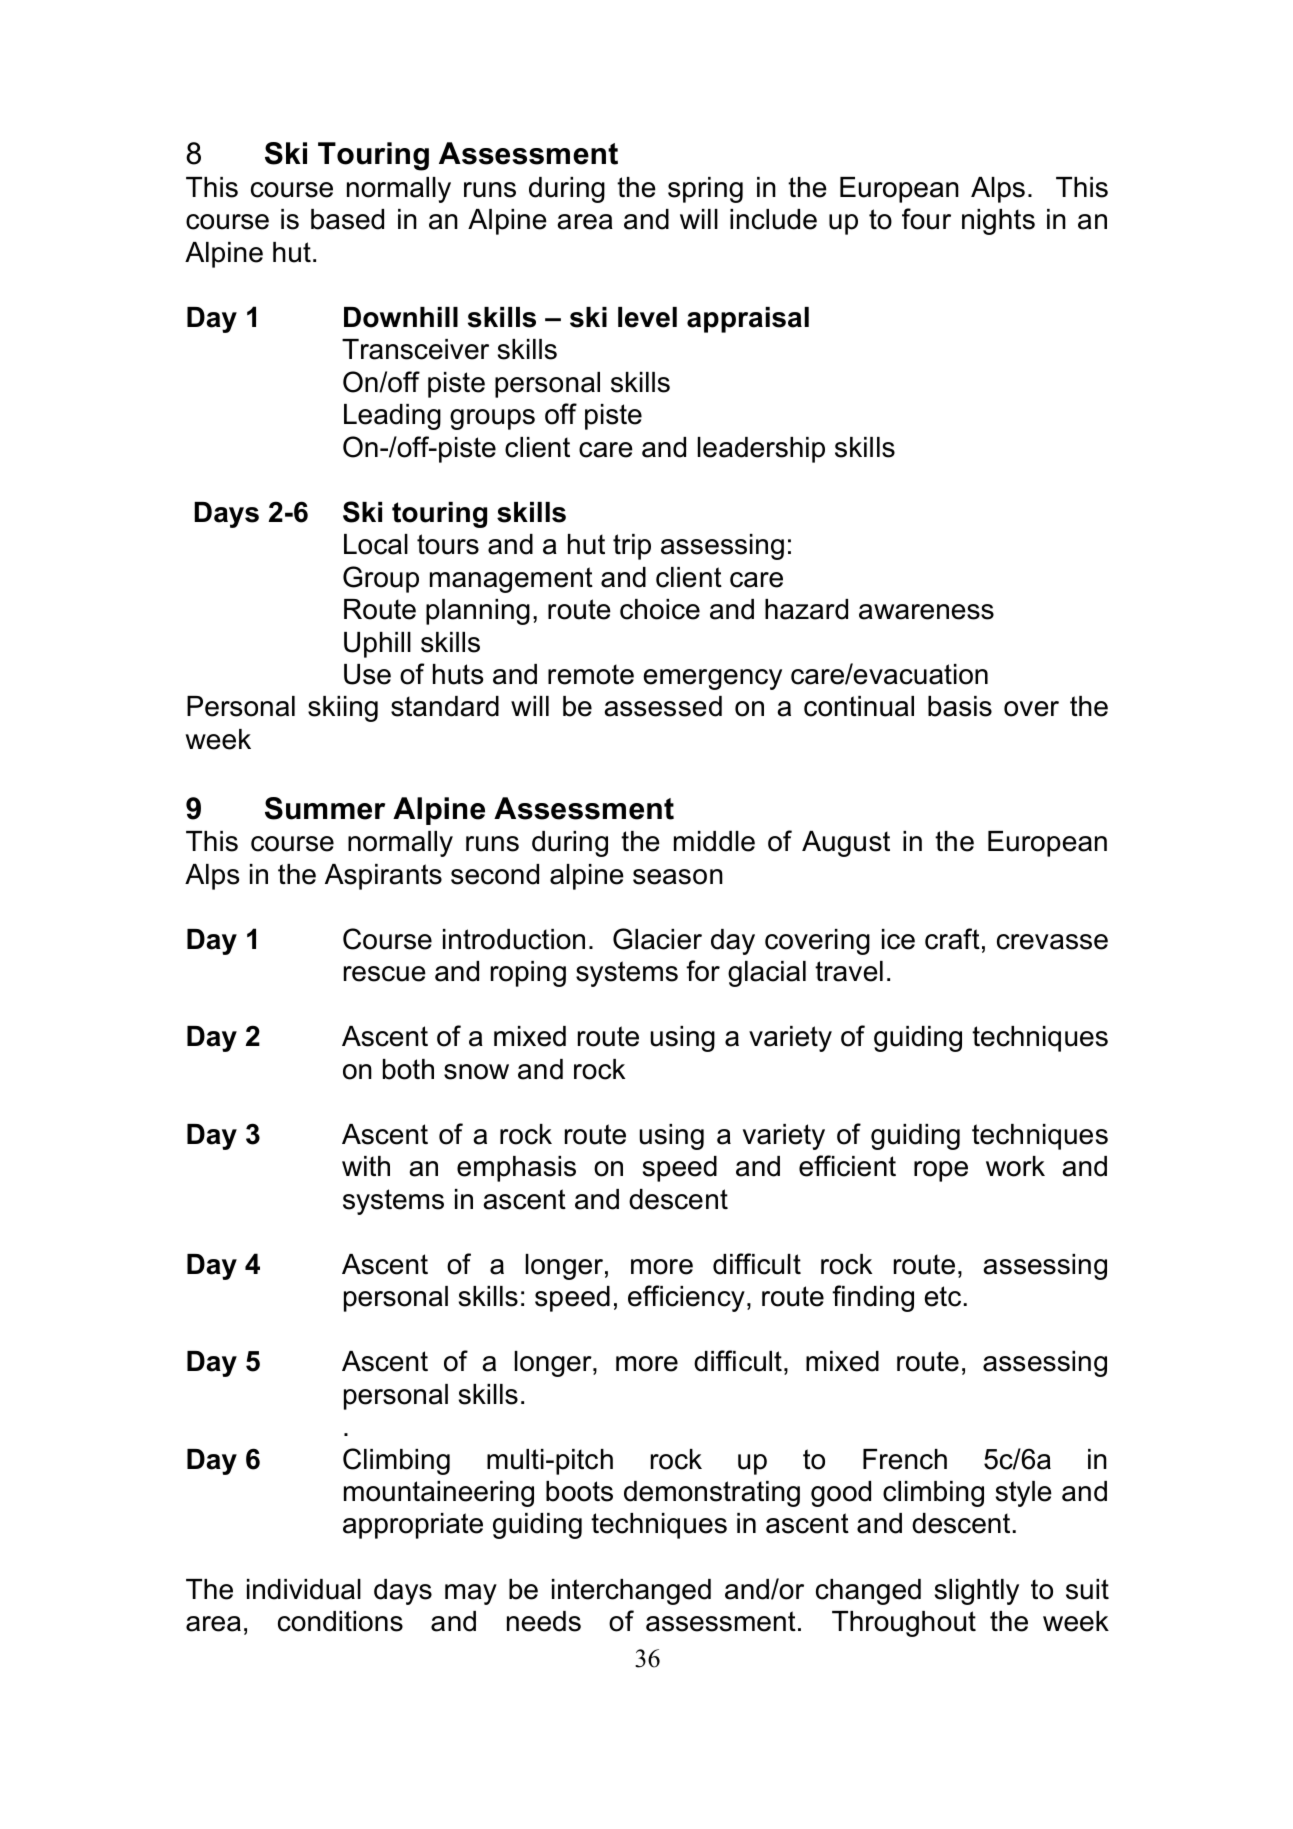 The height and width of the screenshot is (1829, 1293). What do you see at coordinates (712, 1494) in the screenshot?
I see `demonstrating` at bounding box center [712, 1494].
